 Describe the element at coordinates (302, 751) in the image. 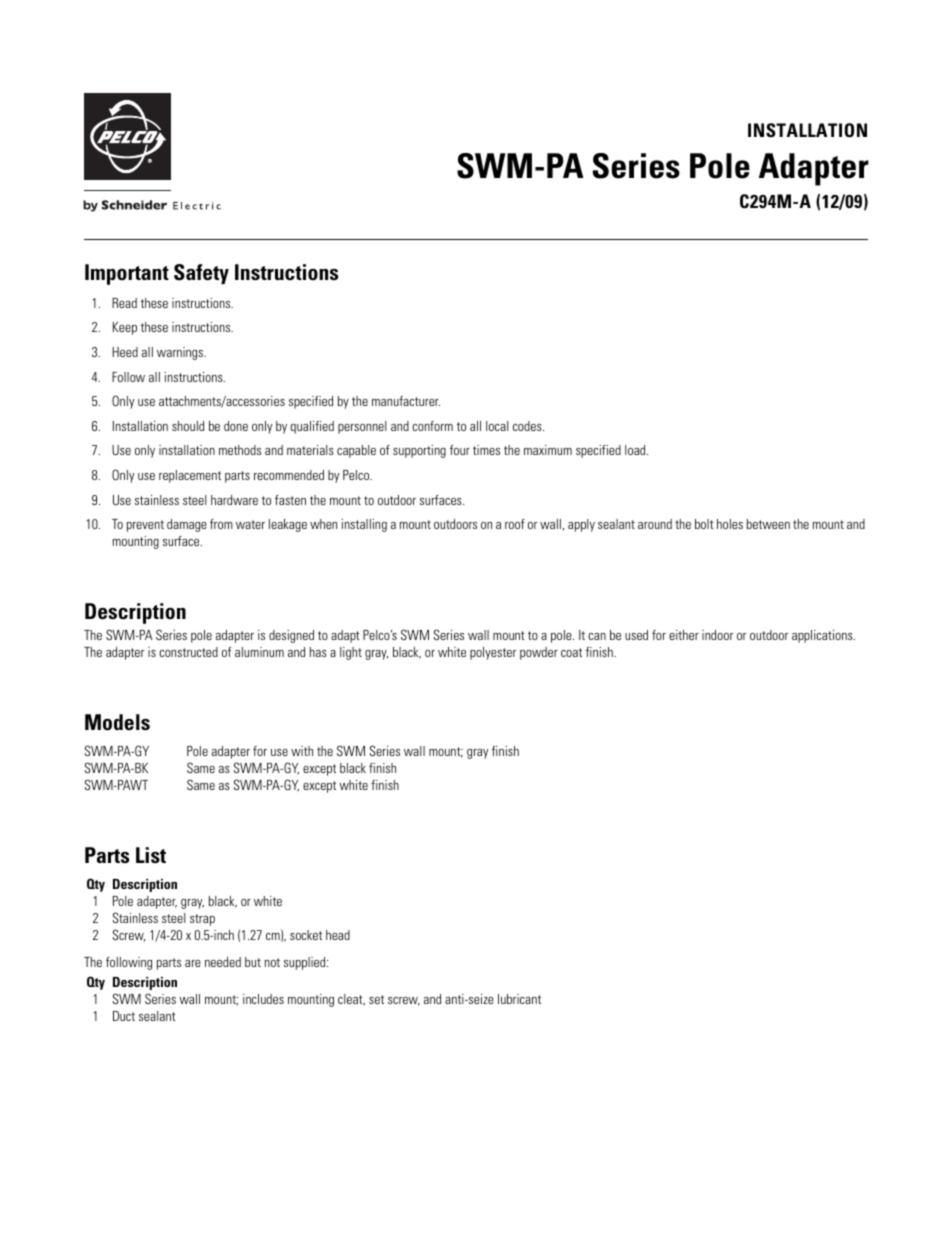

I see `with` at that location.
